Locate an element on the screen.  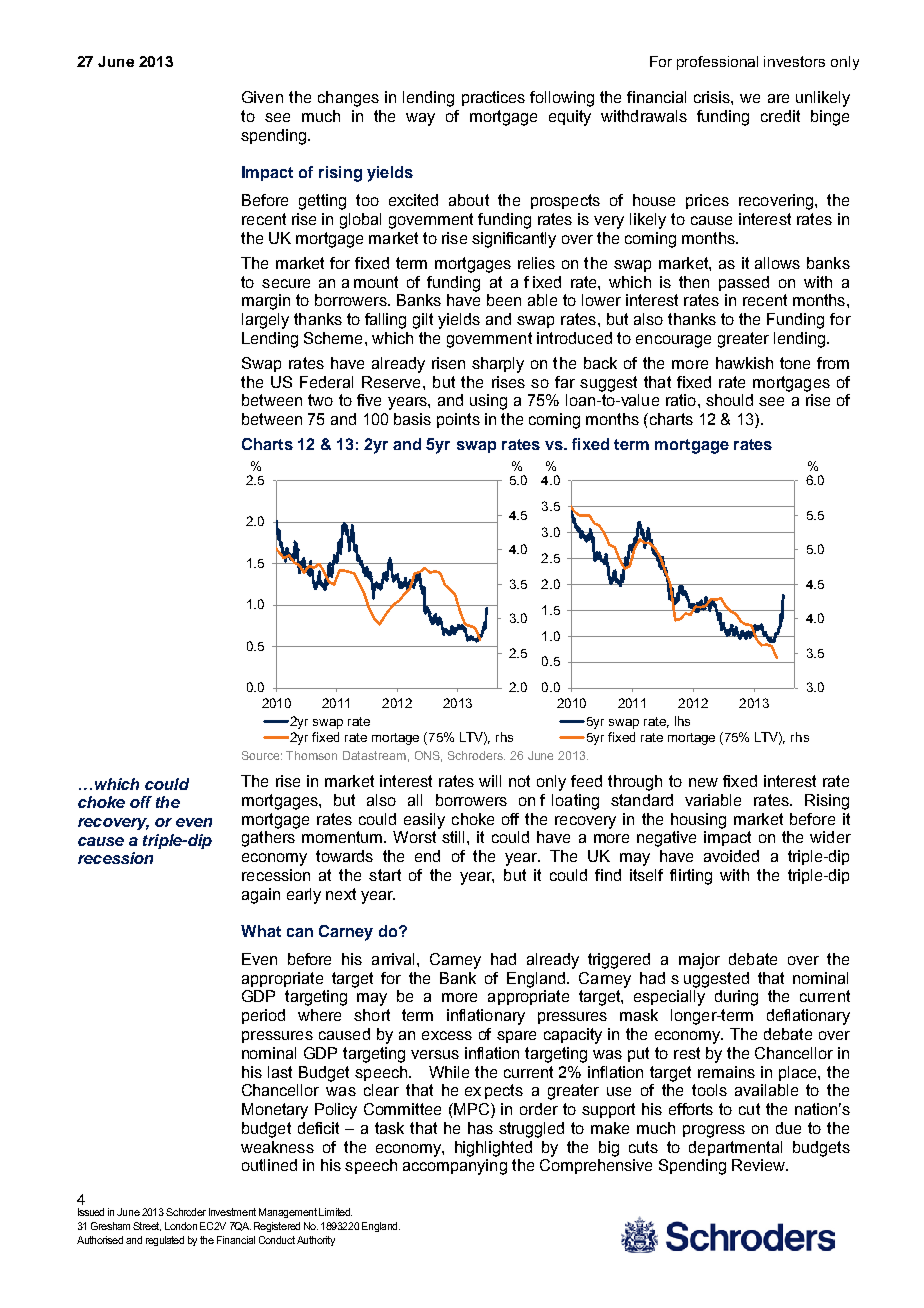
crisis is located at coordinates (713, 97).
